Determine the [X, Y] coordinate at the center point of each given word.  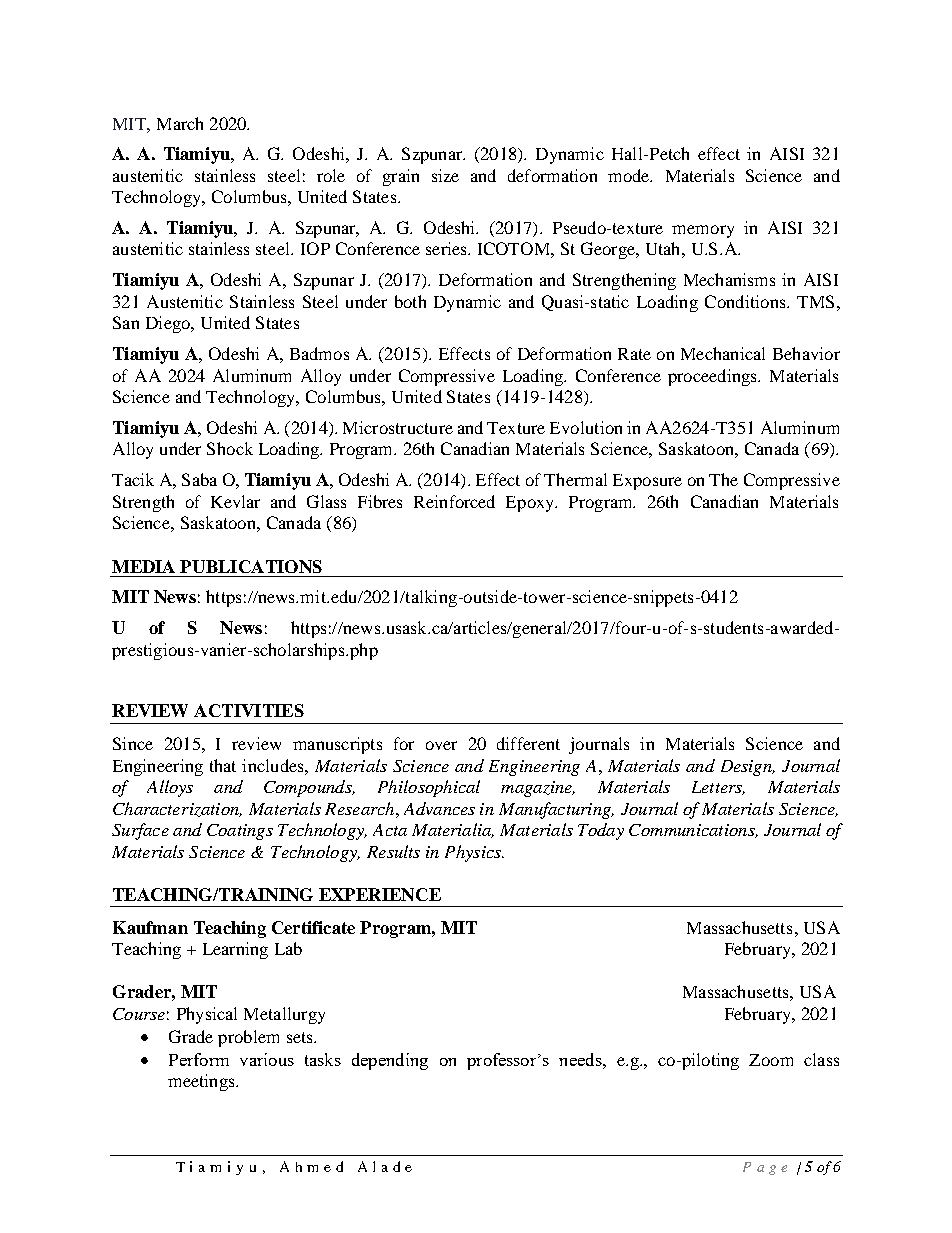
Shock [230, 448]
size [445, 175]
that [223, 765]
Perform [199, 1059]
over [441, 745]
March [180, 123]
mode [630, 175]
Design [747, 768]
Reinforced [454, 501]
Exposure [647, 482]
